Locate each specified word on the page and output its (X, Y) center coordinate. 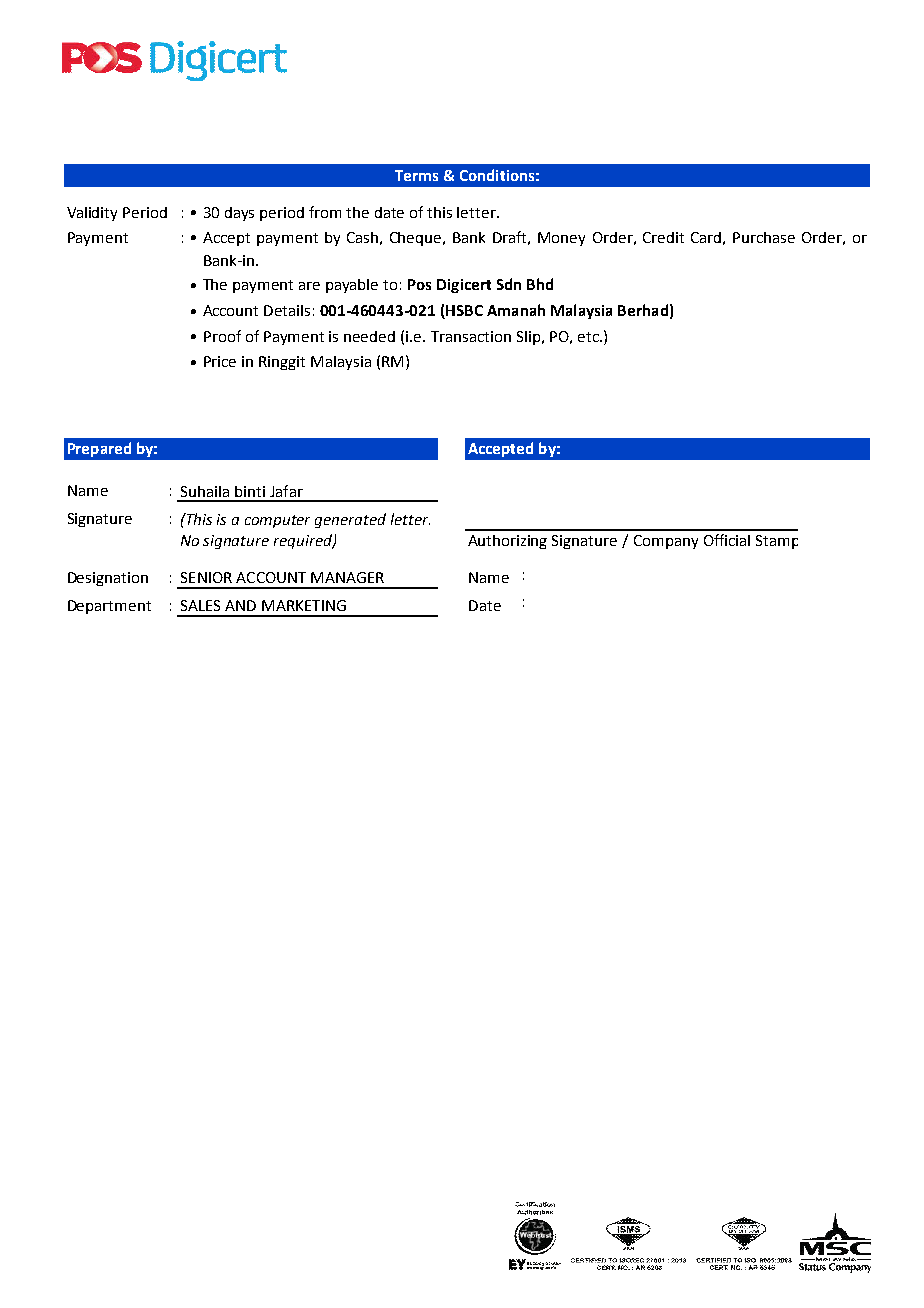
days (239, 214)
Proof (222, 336)
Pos (419, 284)
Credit (663, 237)
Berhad (643, 310)
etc (589, 337)
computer (277, 521)
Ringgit (282, 363)
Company (666, 542)
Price (220, 361)
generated (350, 520)
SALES (200, 605)
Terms (416, 175)
